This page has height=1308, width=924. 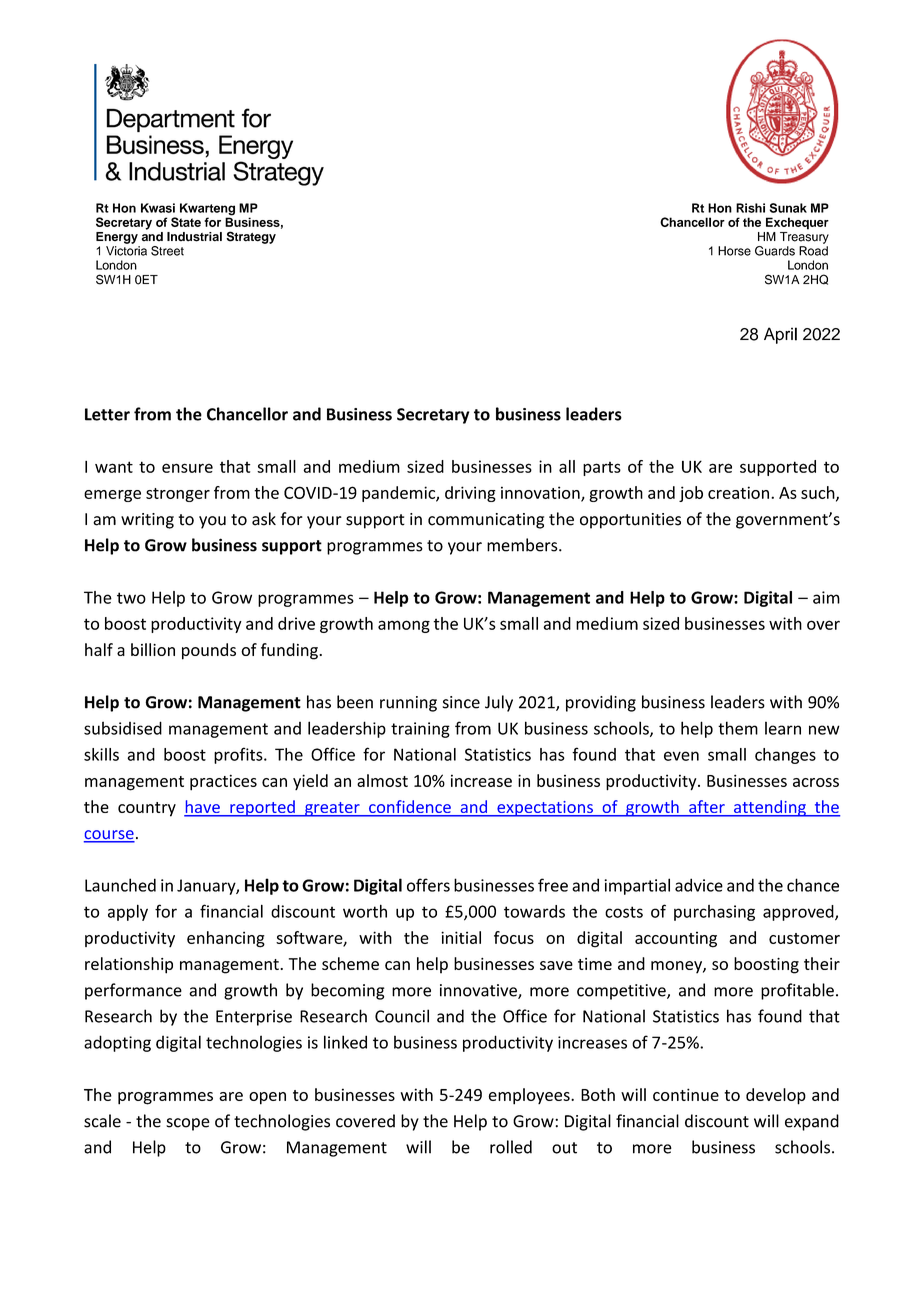 What do you see at coordinates (147, 521) in the page?
I see `writing` at bounding box center [147, 521].
